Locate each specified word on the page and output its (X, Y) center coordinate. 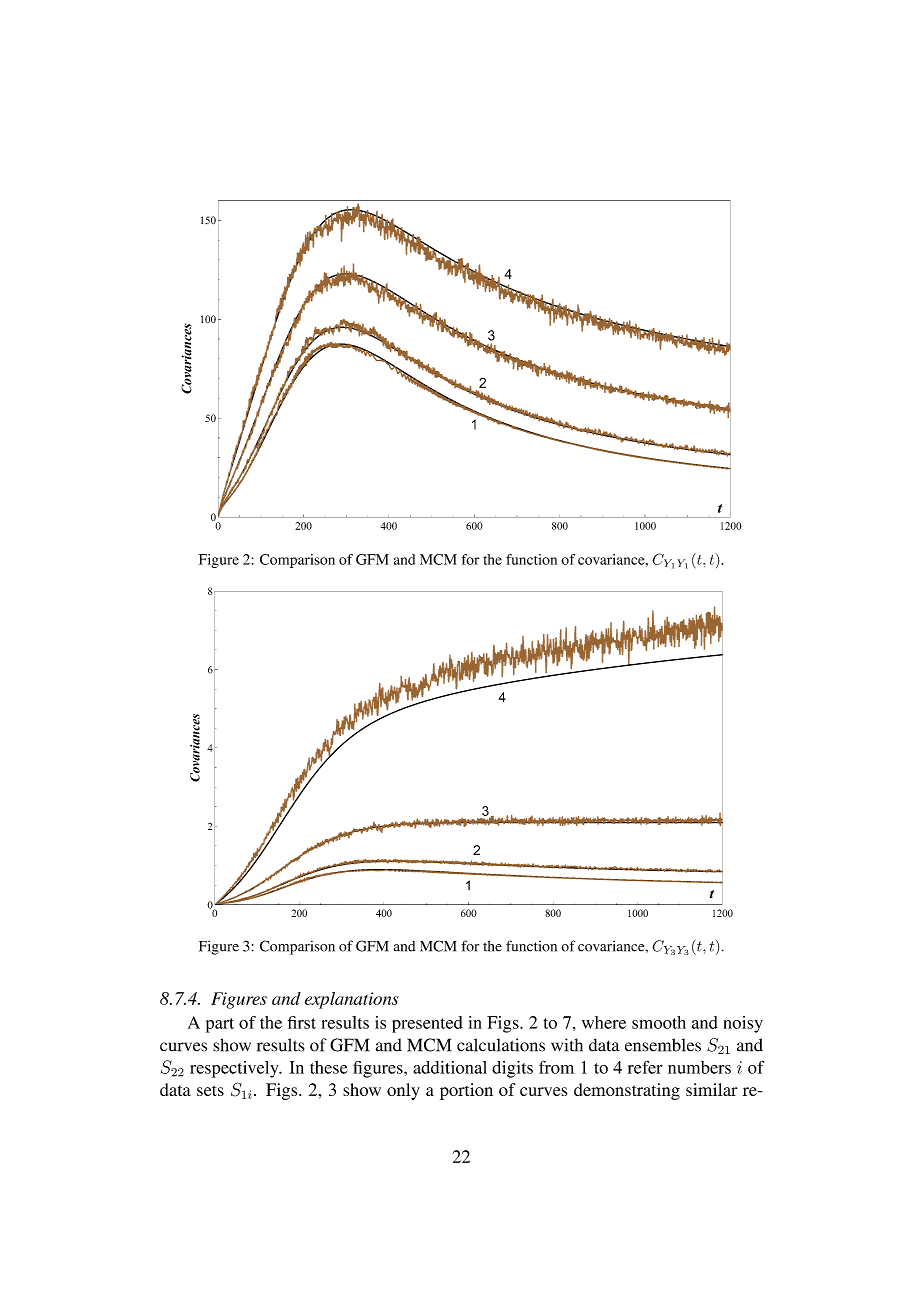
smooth (659, 1022)
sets (210, 1090)
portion (466, 1091)
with (567, 1045)
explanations (352, 1000)
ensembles (663, 1045)
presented (427, 1024)
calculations (501, 1045)
